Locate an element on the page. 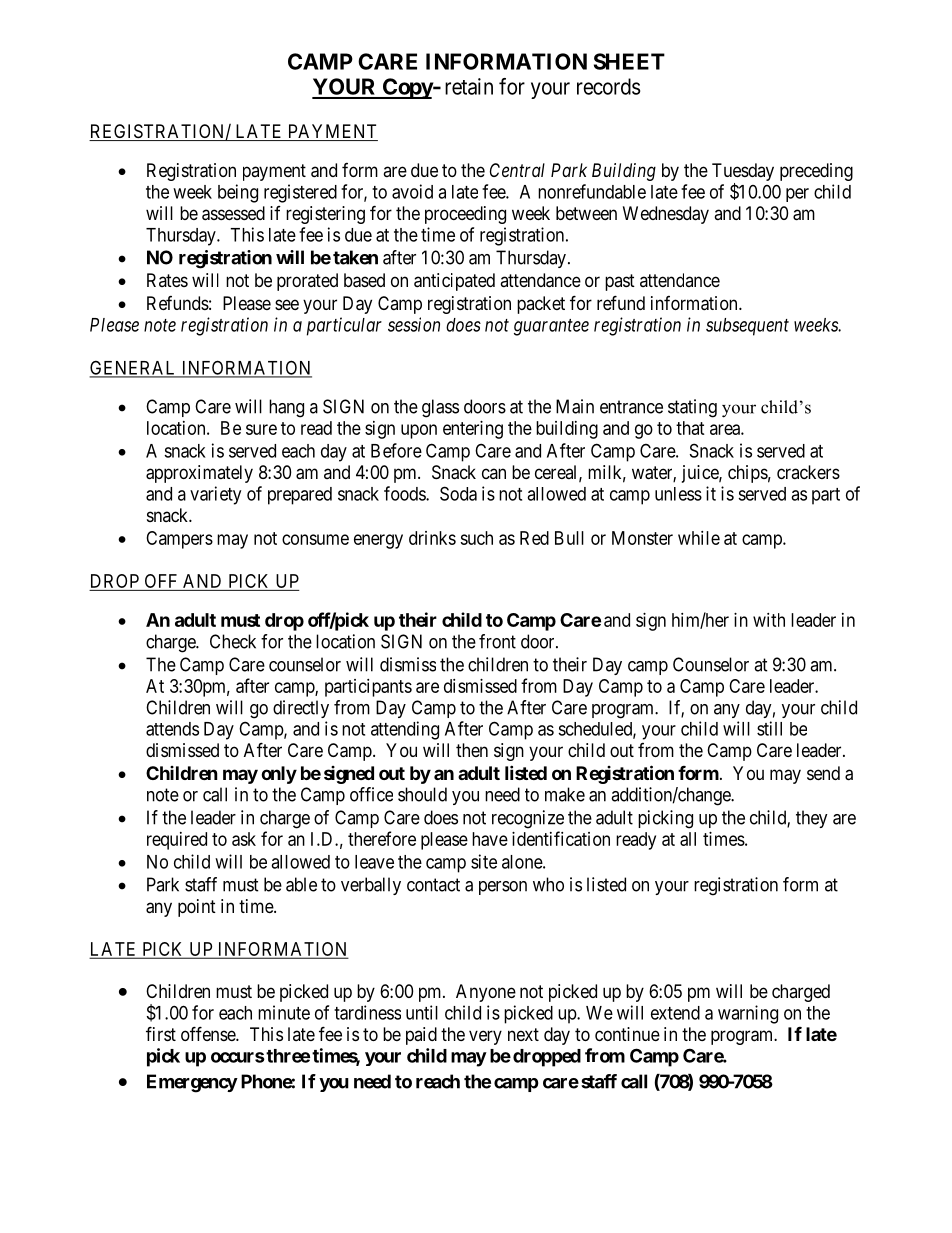 This document has width=952, height=1233. Tuesday is located at coordinates (743, 172).
